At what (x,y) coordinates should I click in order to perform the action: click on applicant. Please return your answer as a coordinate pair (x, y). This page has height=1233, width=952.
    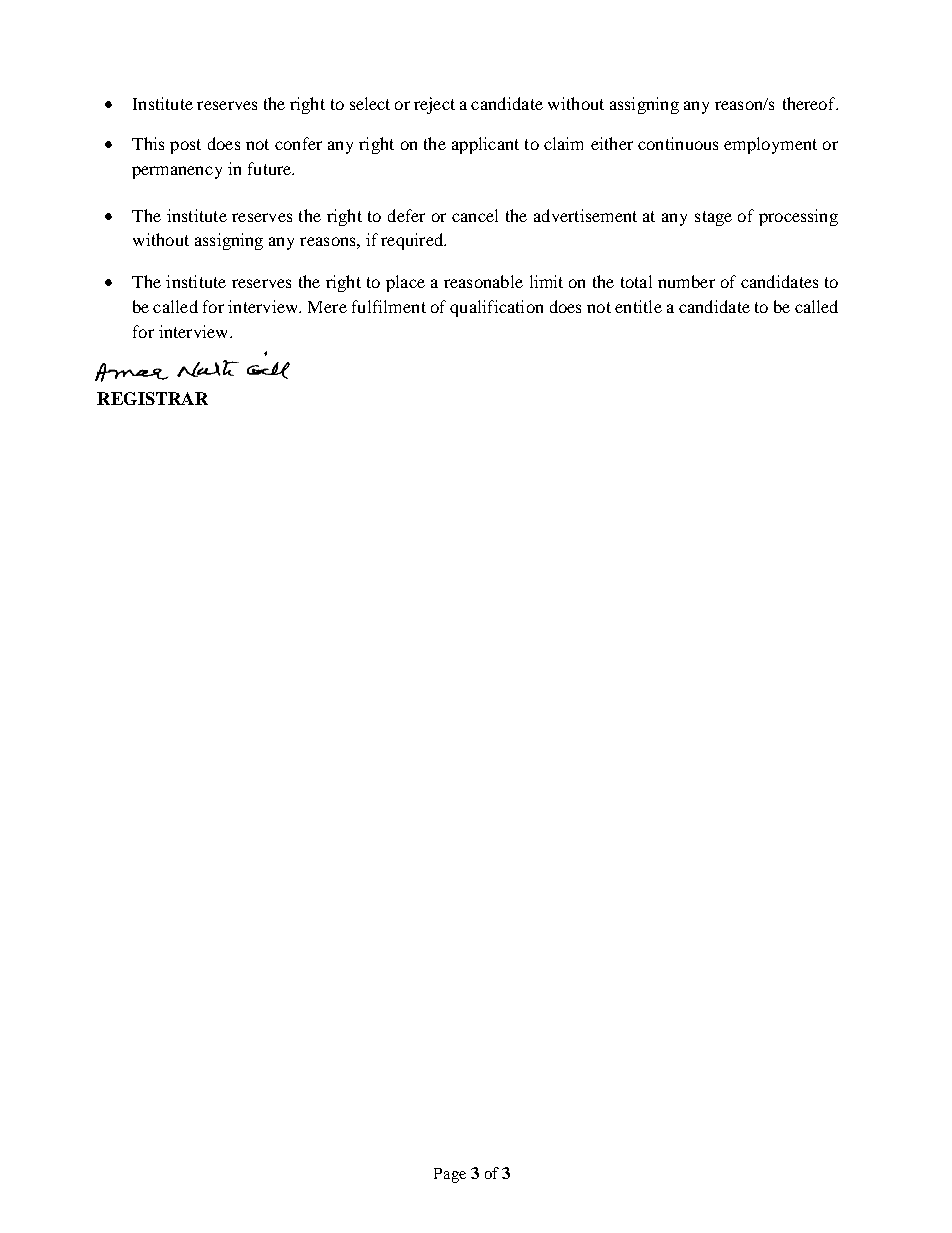
    Looking at the image, I should click on (485, 145).
